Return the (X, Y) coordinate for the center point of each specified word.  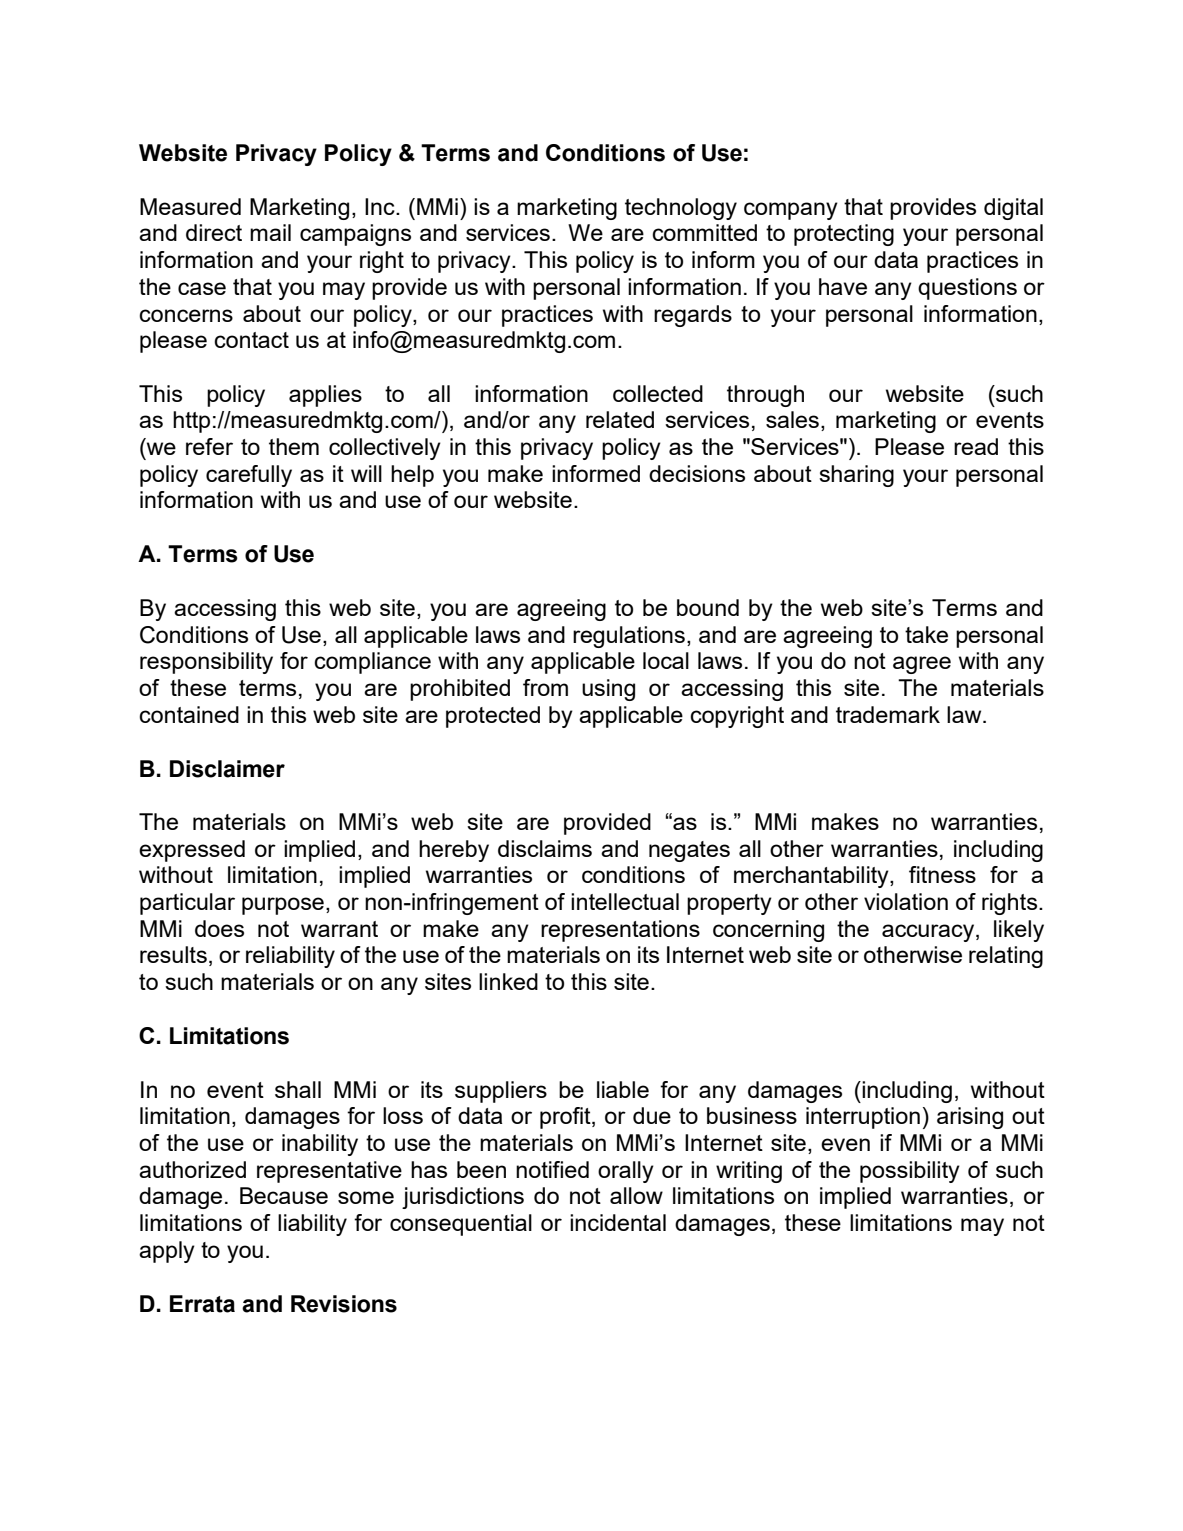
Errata (202, 1304)
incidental (618, 1222)
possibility (910, 1172)
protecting (844, 235)
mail (270, 232)
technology (681, 209)
